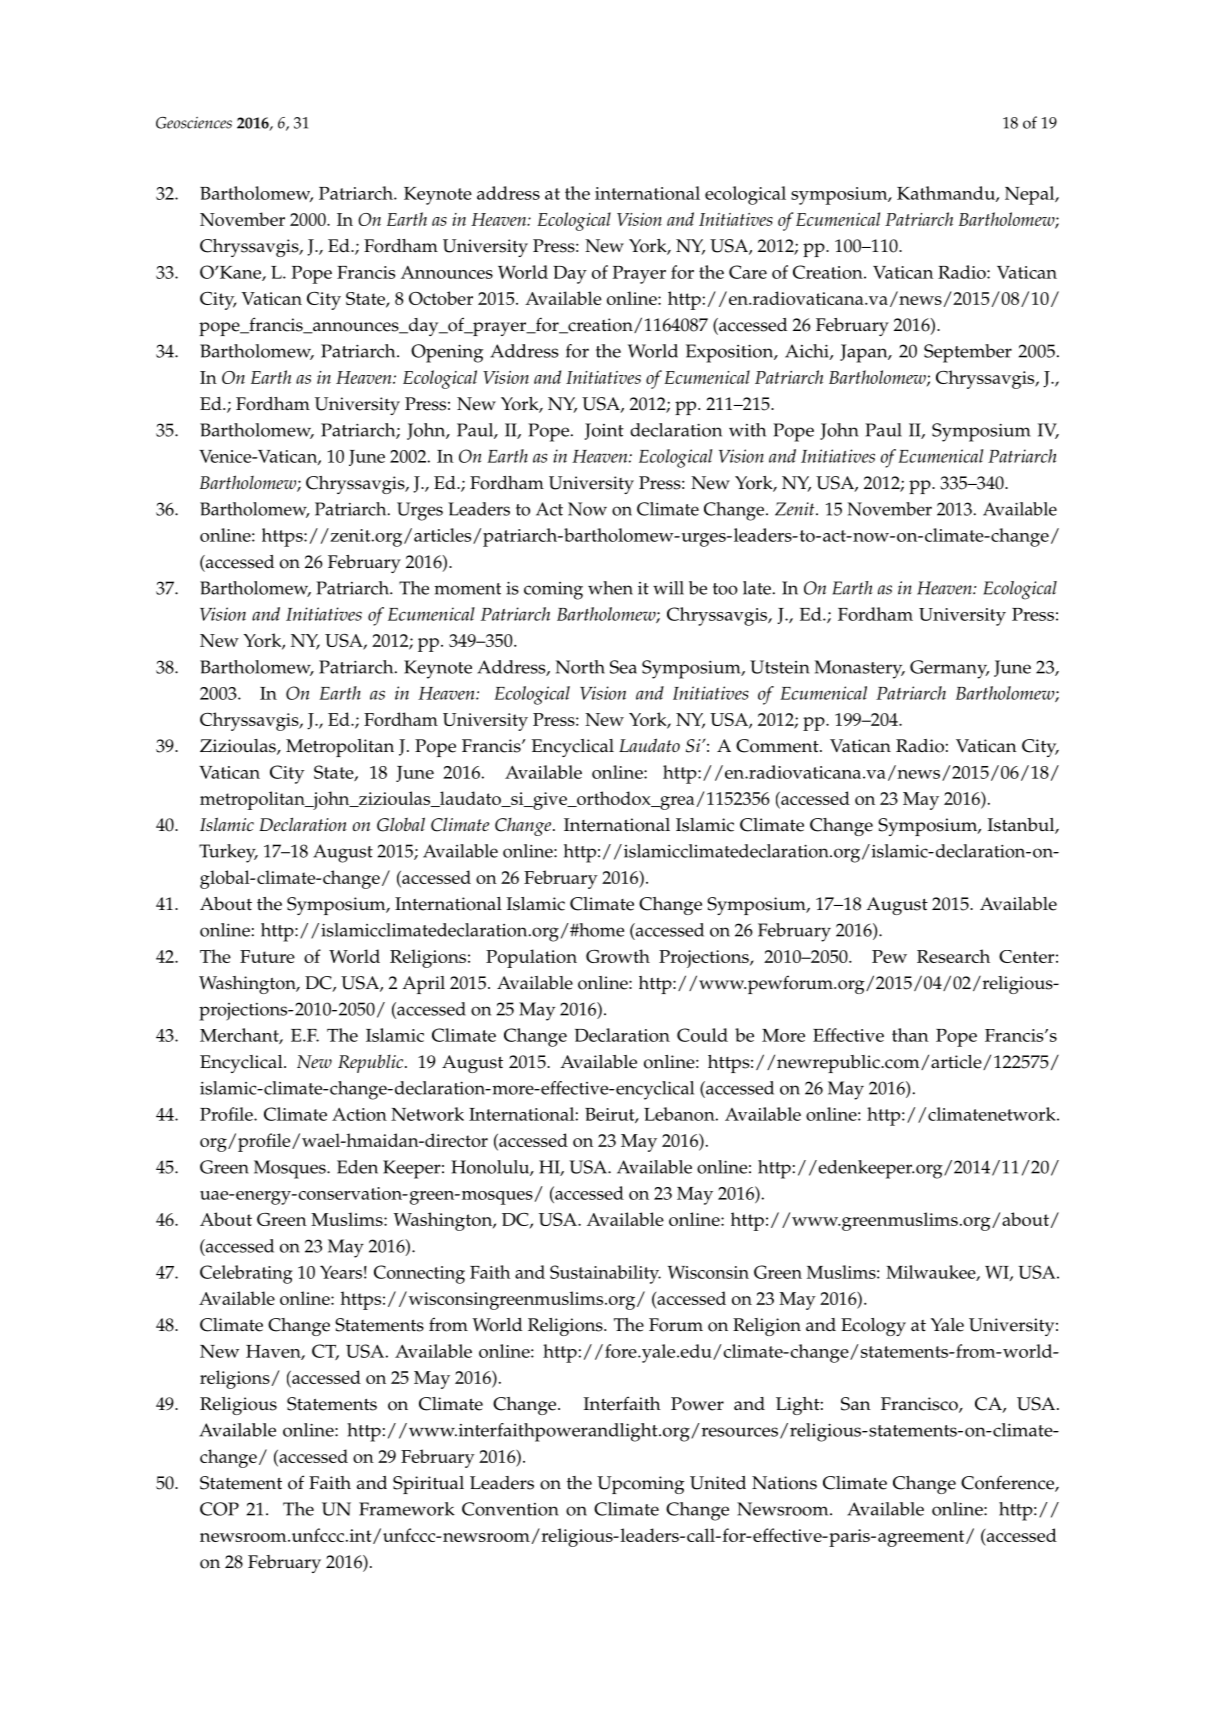 Image resolution: width=1213 pixels, height=1716 pixels. I want to click on Monastery, so click(860, 669).
